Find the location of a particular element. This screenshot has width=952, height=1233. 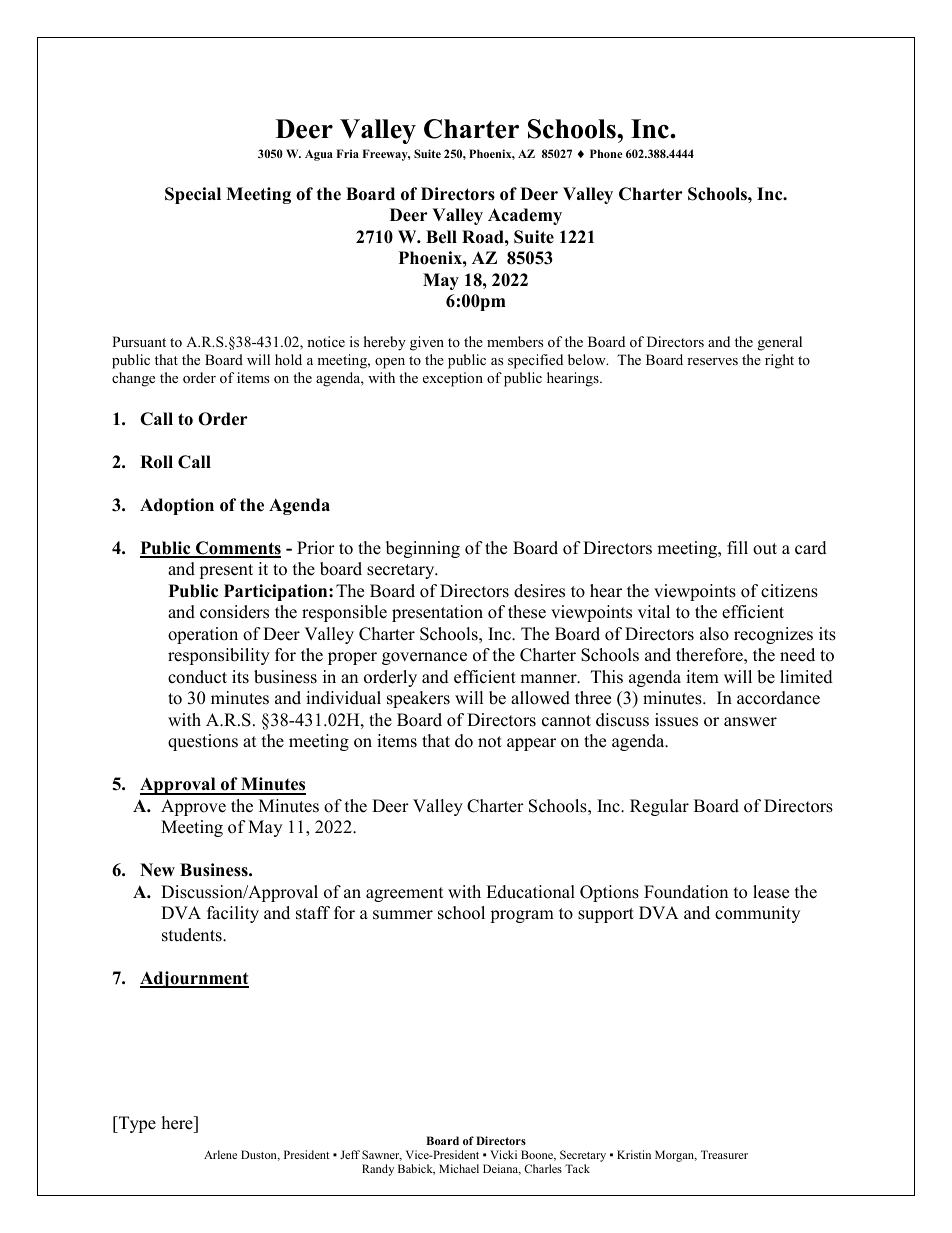

also is located at coordinates (714, 634).
